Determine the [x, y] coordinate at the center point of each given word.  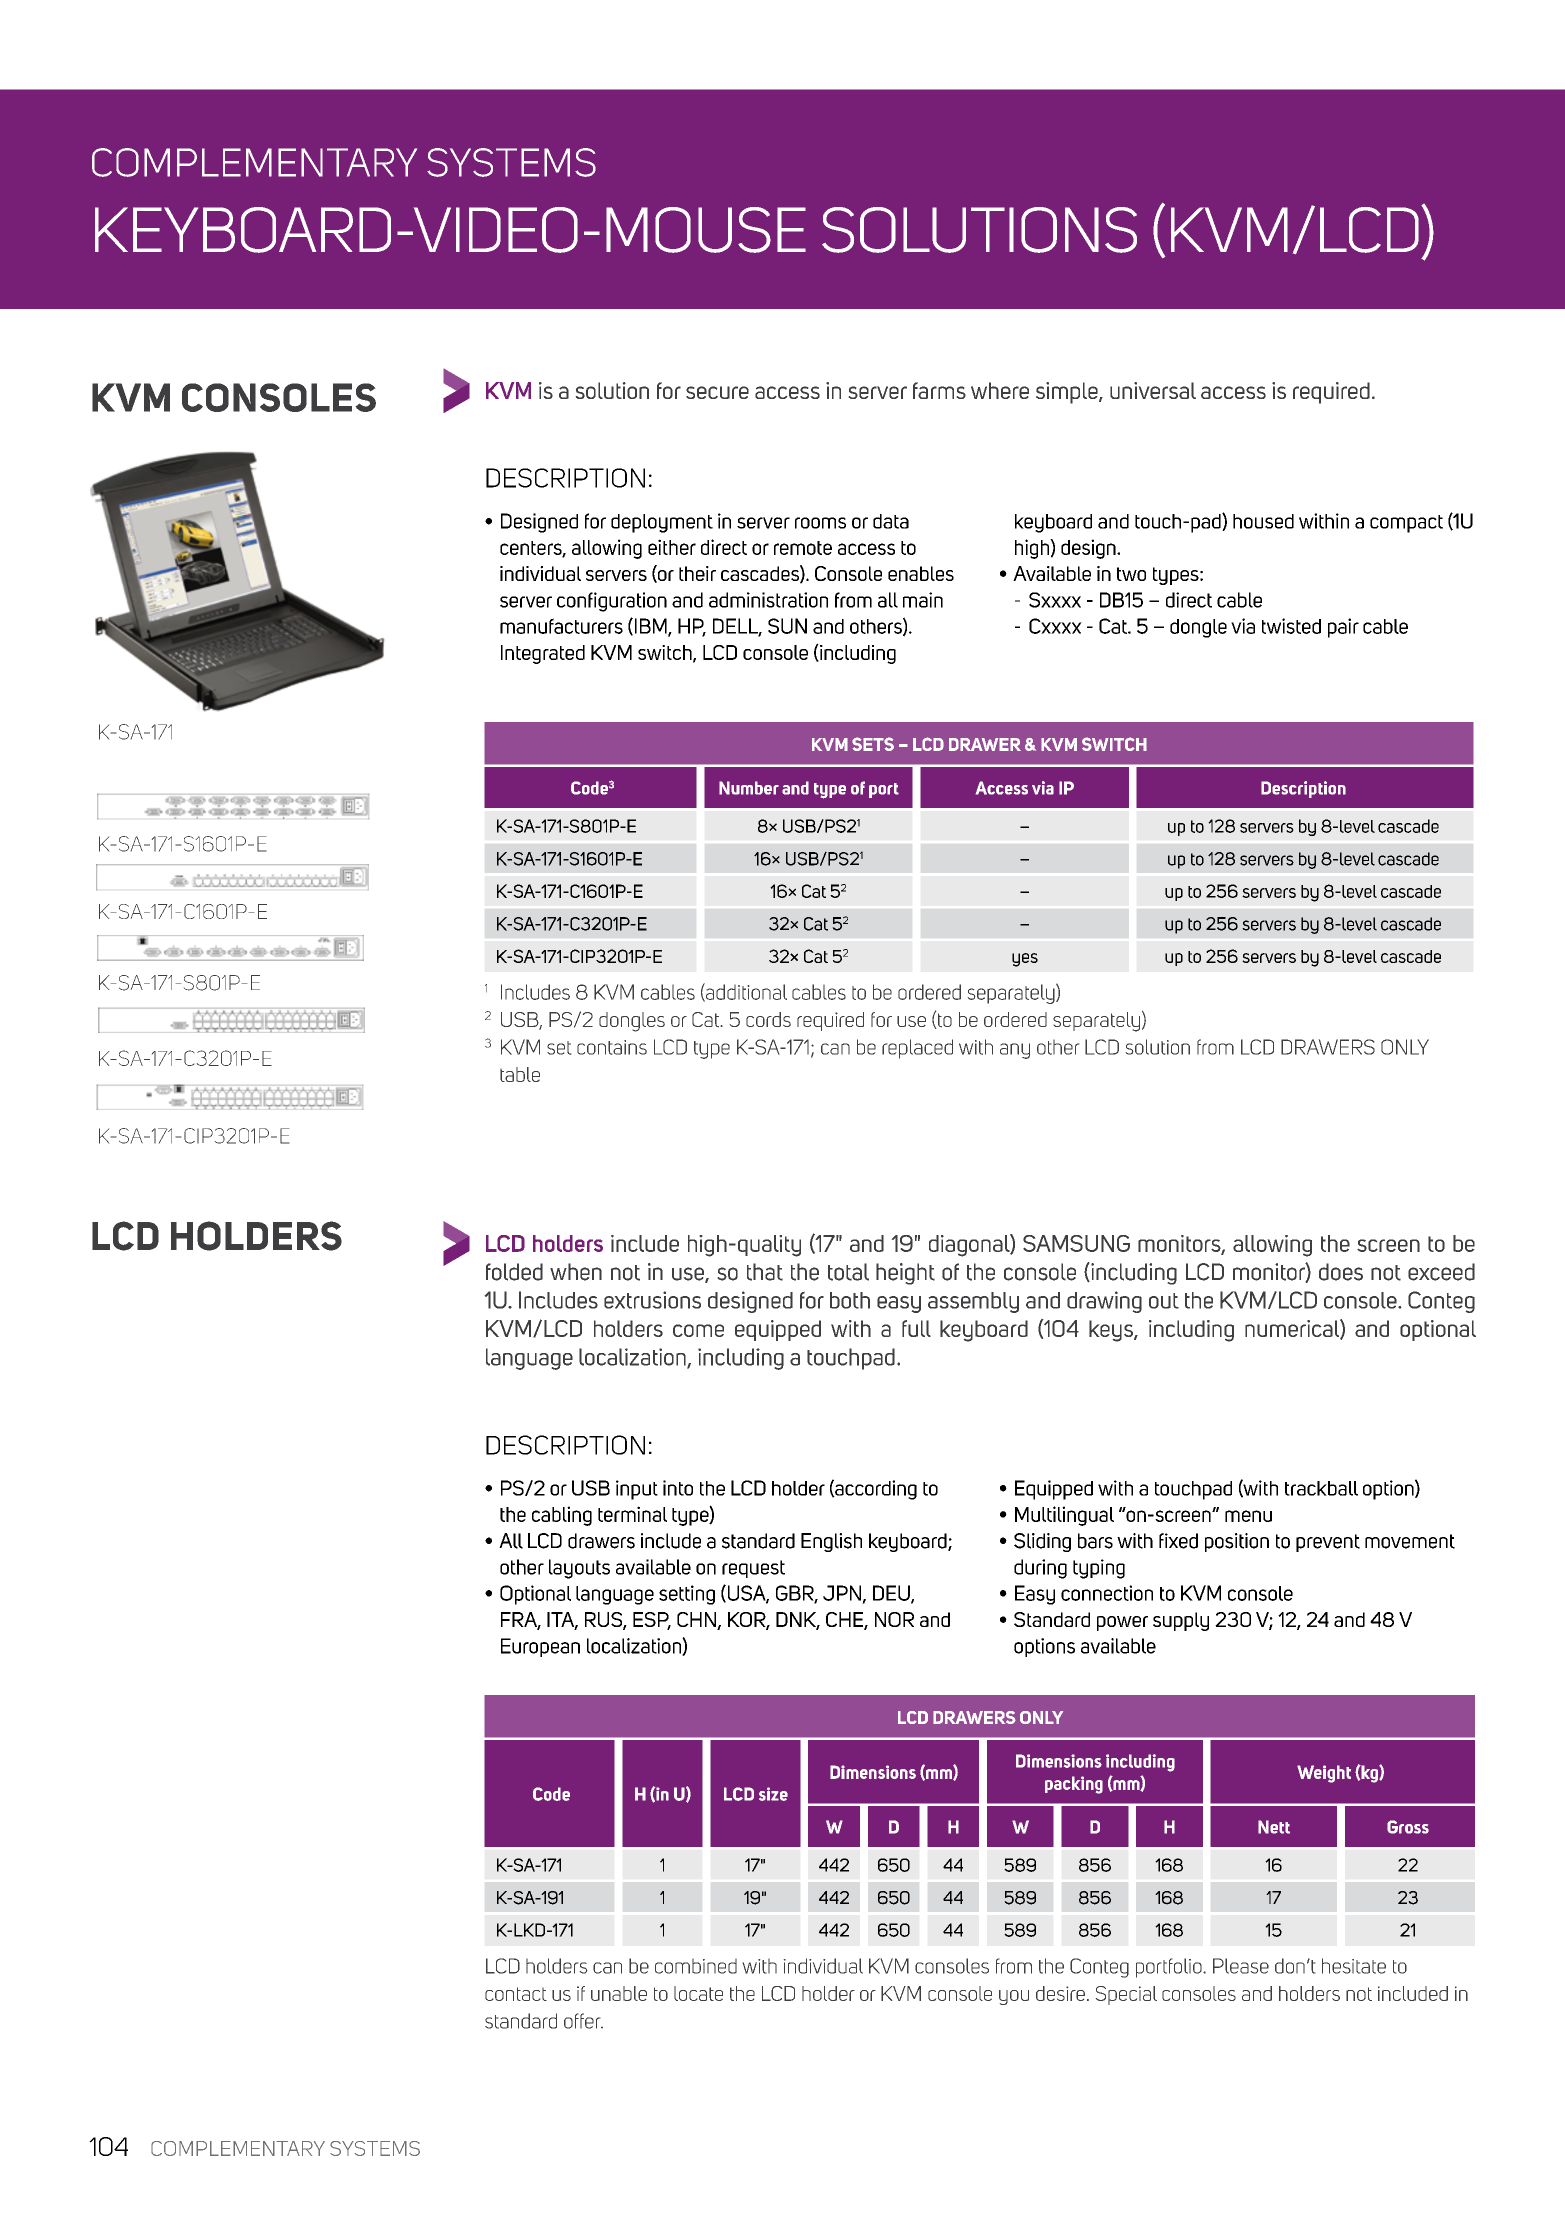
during [1040, 1569]
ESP [652, 1621]
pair [1343, 628]
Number [749, 788]
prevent [1328, 1543]
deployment [662, 523]
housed [1263, 521]
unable [619, 1993]
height [905, 1274]
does [1341, 1272]
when [576, 1272]
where [1000, 390]
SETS [873, 744]
